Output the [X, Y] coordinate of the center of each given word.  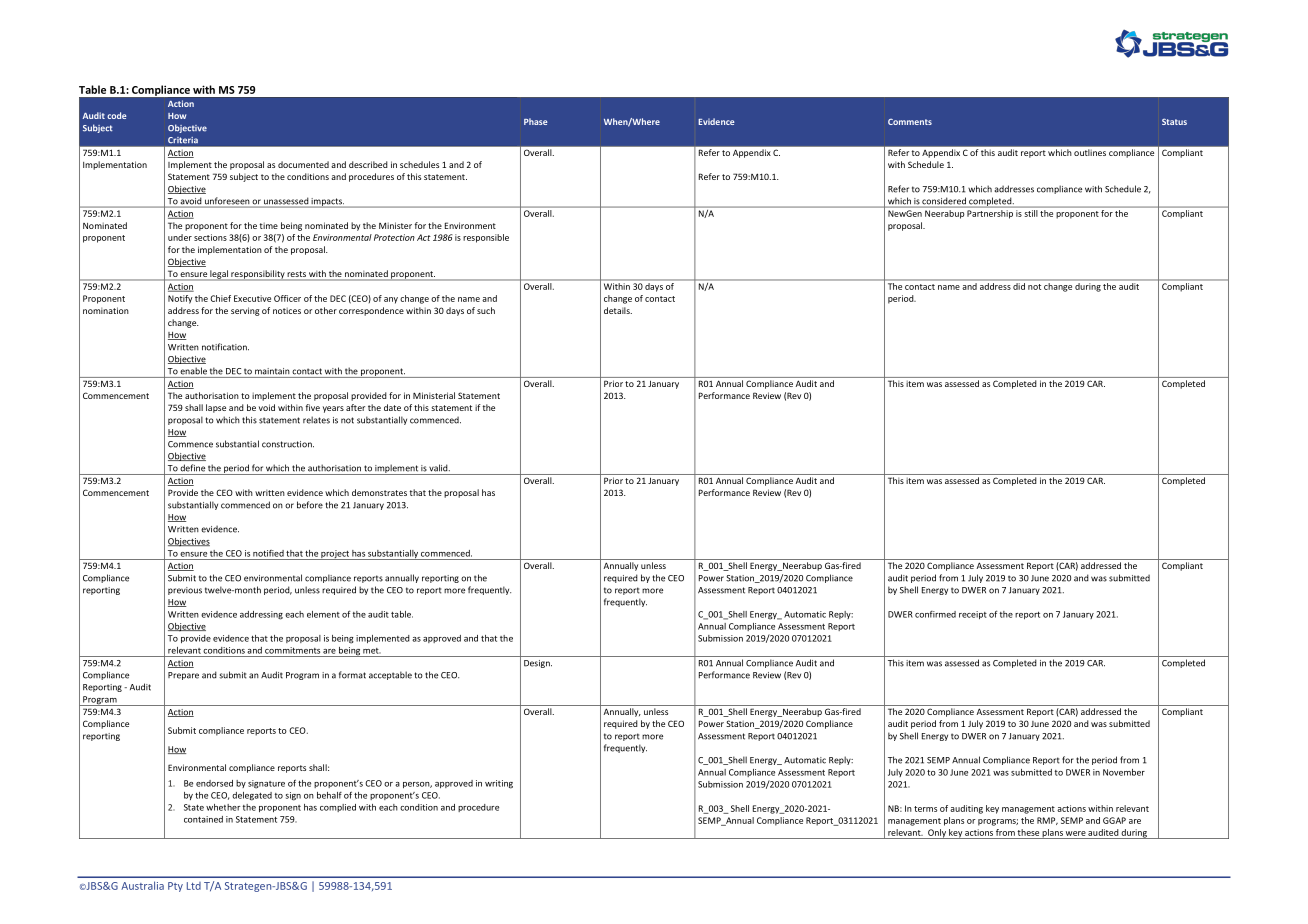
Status [1174, 121]
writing [499, 784]
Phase [536, 121]
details [618, 310]
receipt [973, 615]
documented [303, 164]
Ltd [194, 886]
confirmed [935, 614]
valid [439, 468]
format [352, 675]
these [1028, 832]
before [310, 505]
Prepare [183, 676]
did [1019, 286]
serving [245, 311]
